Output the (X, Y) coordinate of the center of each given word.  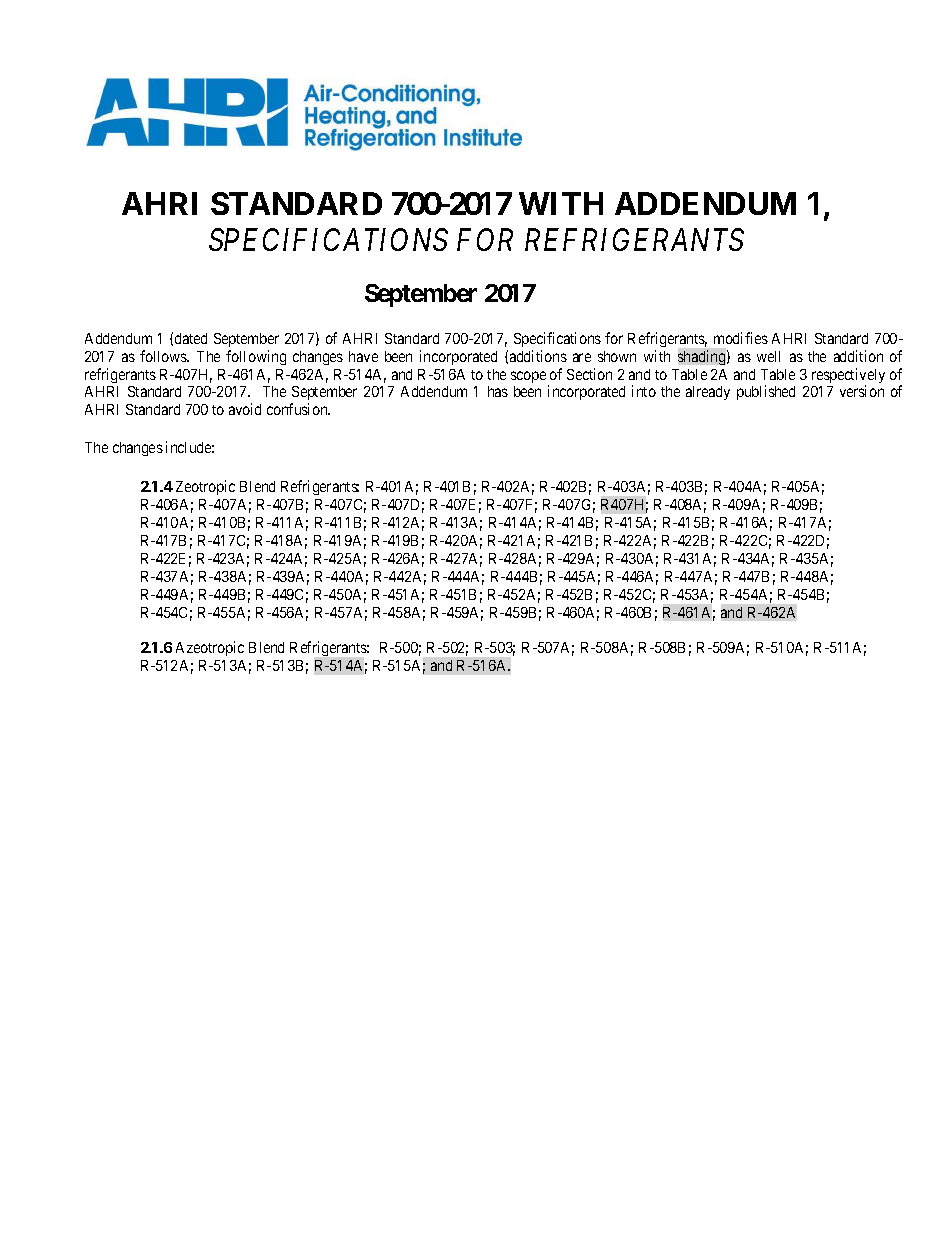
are (582, 357)
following (256, 357)
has (498, 391)
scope (528, 377)
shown (617, 356)
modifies (741, 338)
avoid (245, 409)
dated (191, 338)
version (862, 391)
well (768, 356)
